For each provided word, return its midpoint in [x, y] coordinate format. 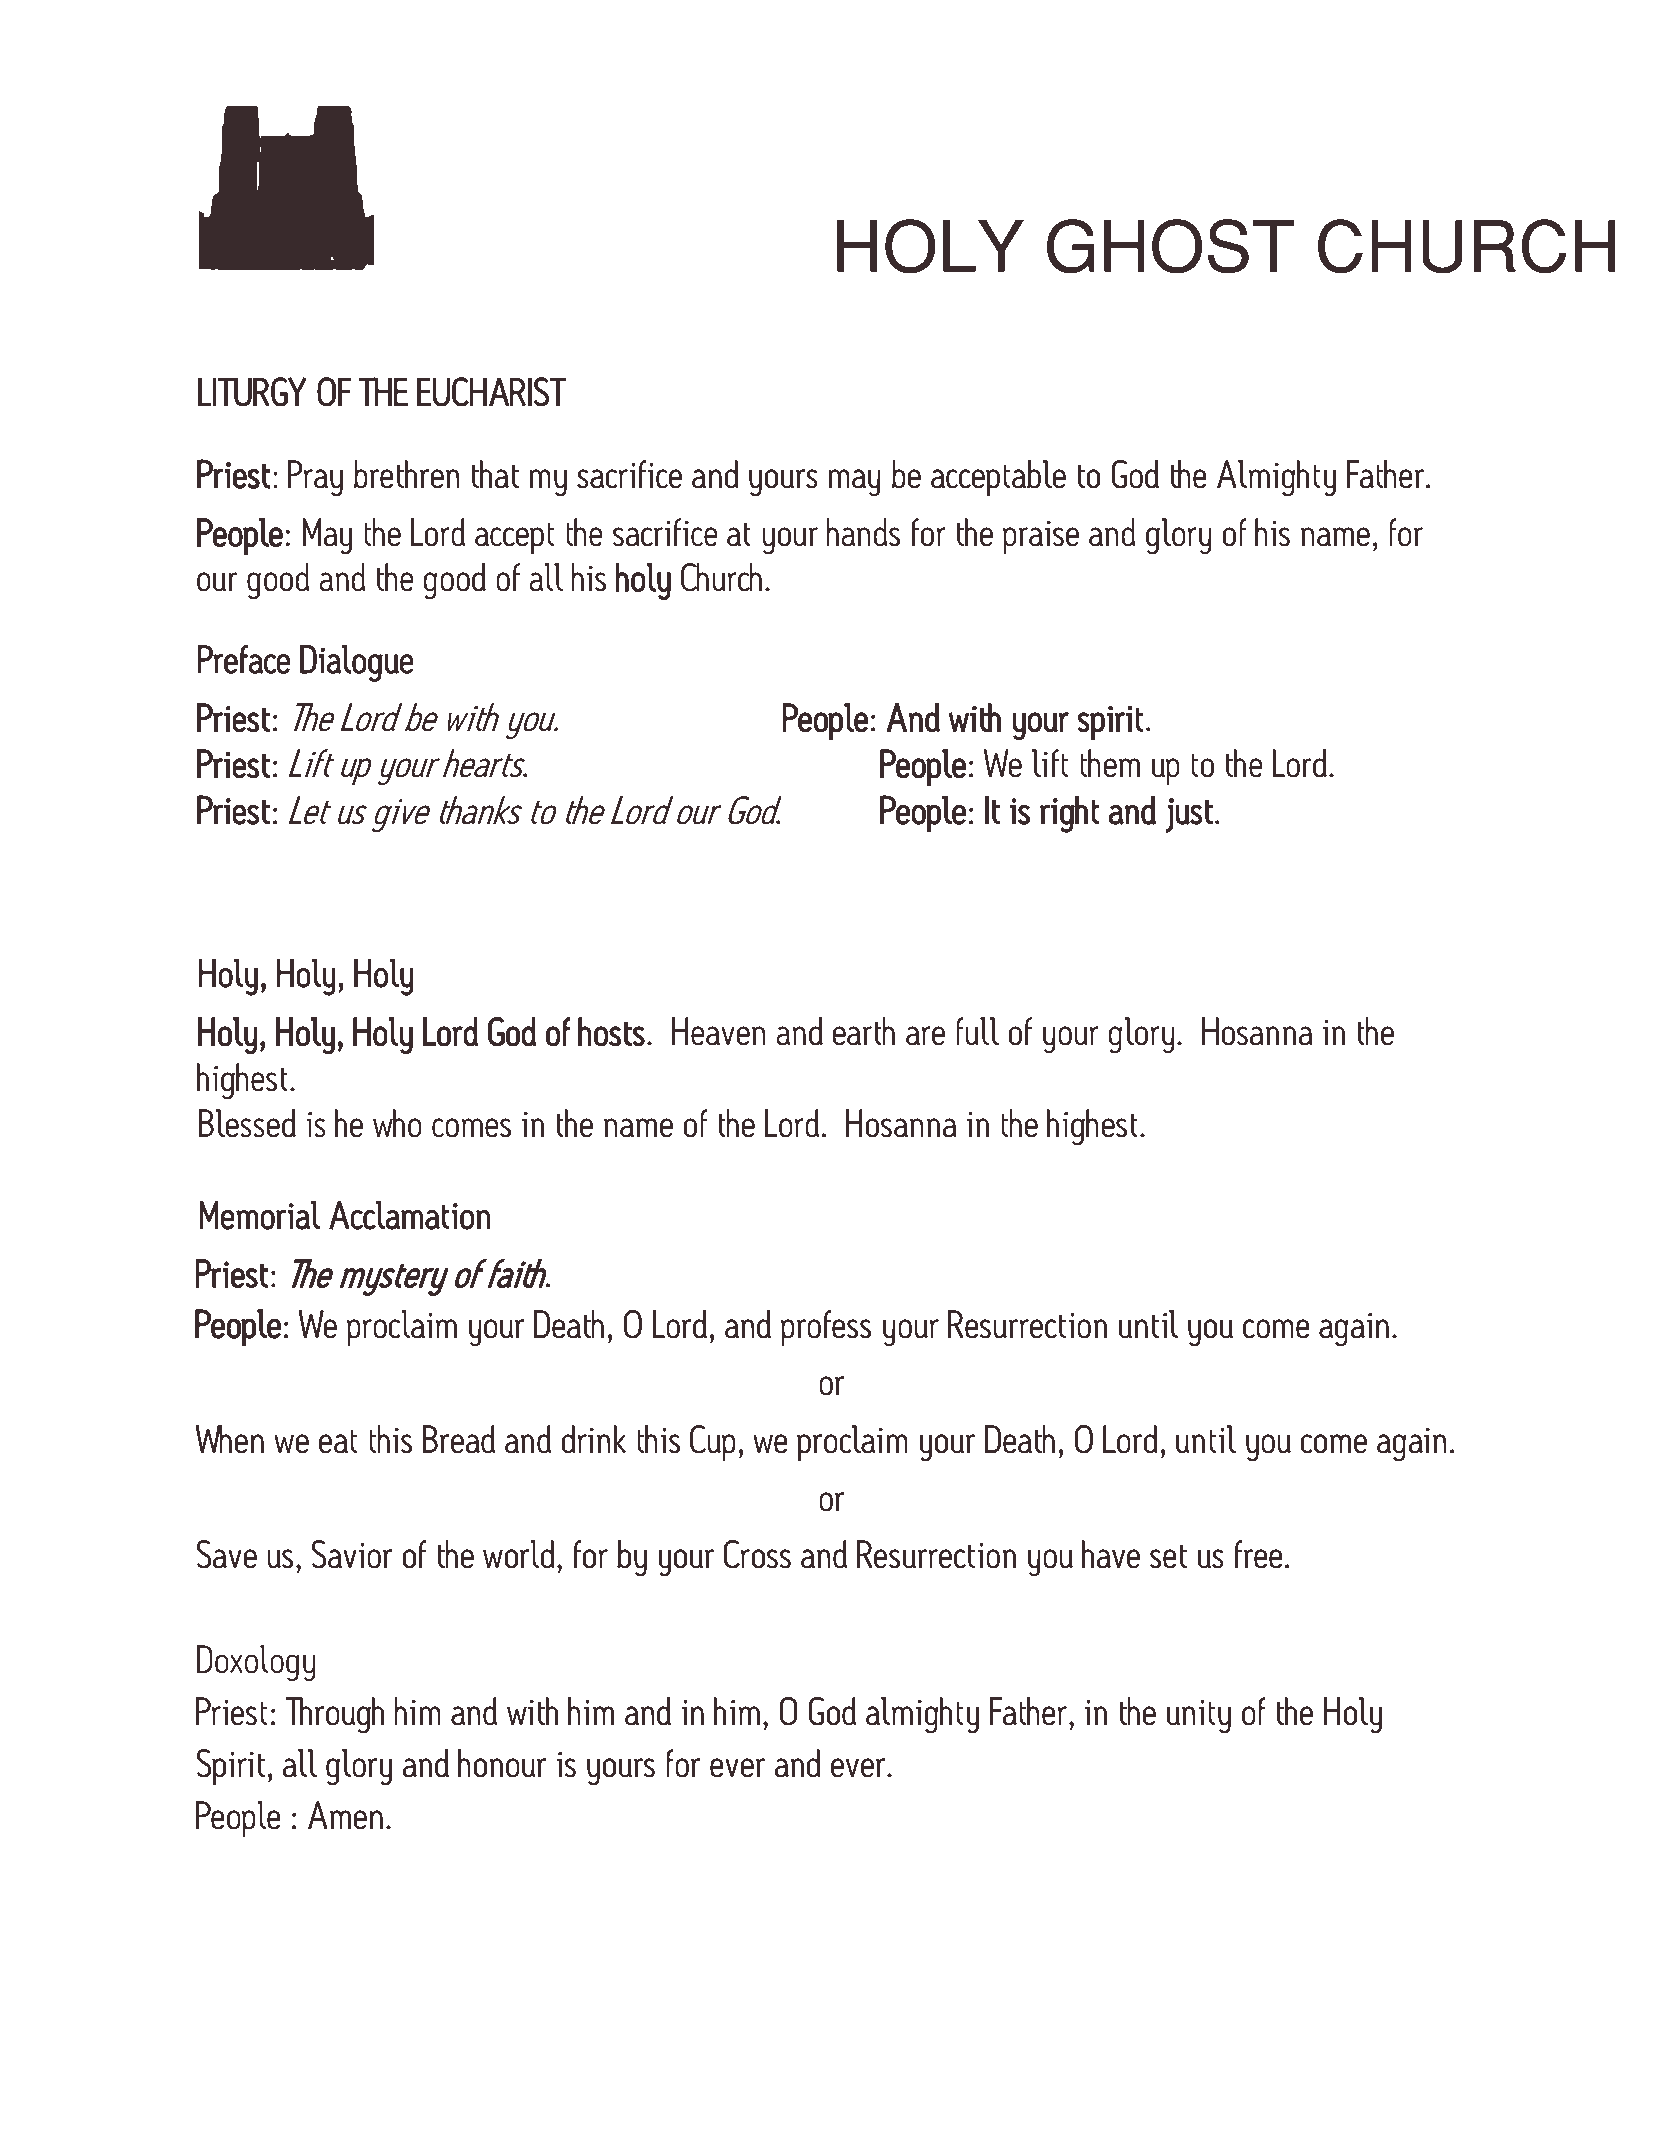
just [1189, 815]
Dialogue [357, 663]
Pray [315, 478]
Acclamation [410, 1215]
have [1111, 1554]
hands [863, 532]
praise [1041, 537]
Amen [345, 1815]
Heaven [719, 1031]
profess [825, 1328]
